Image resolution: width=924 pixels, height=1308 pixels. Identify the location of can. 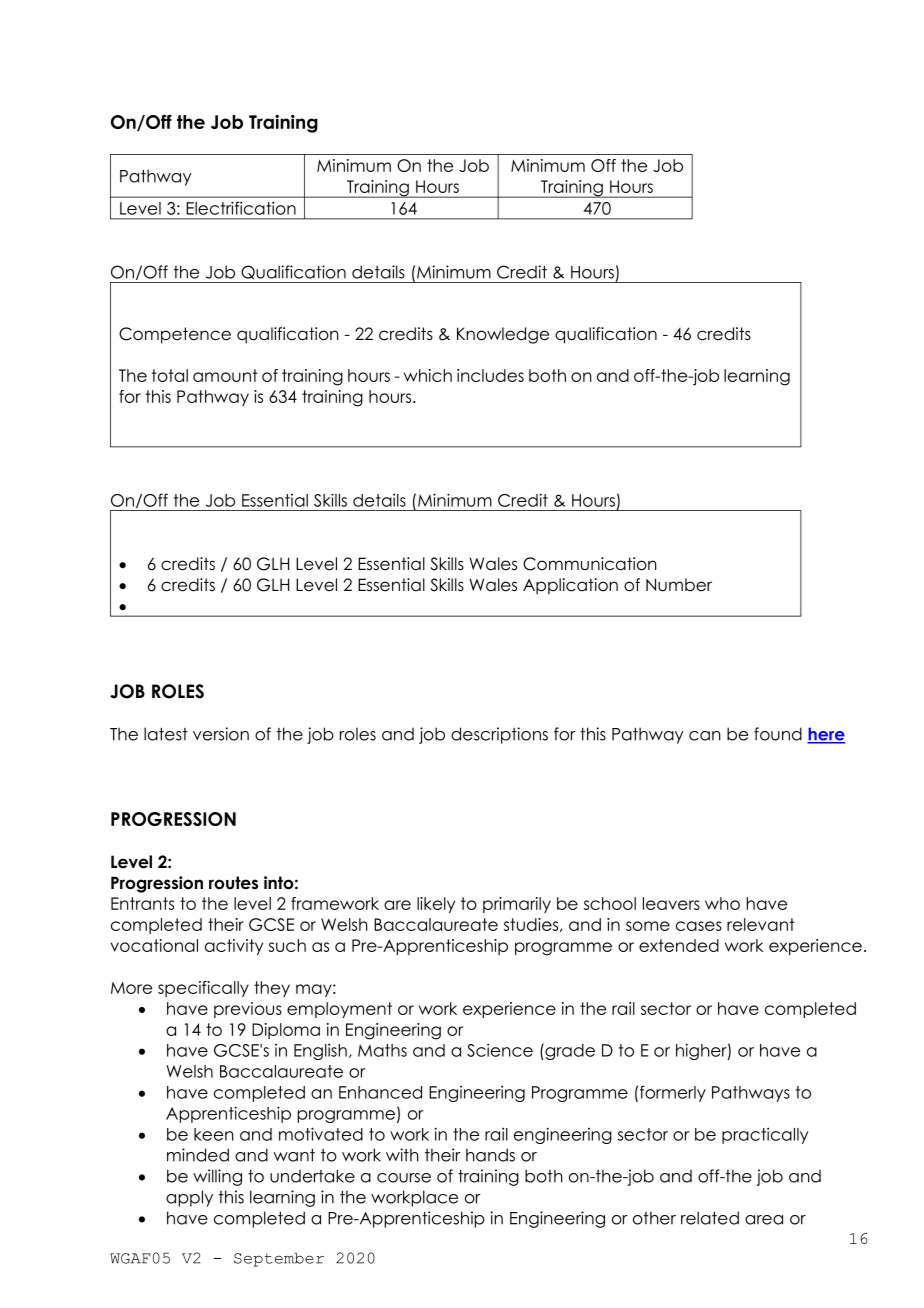
(705, 736).
